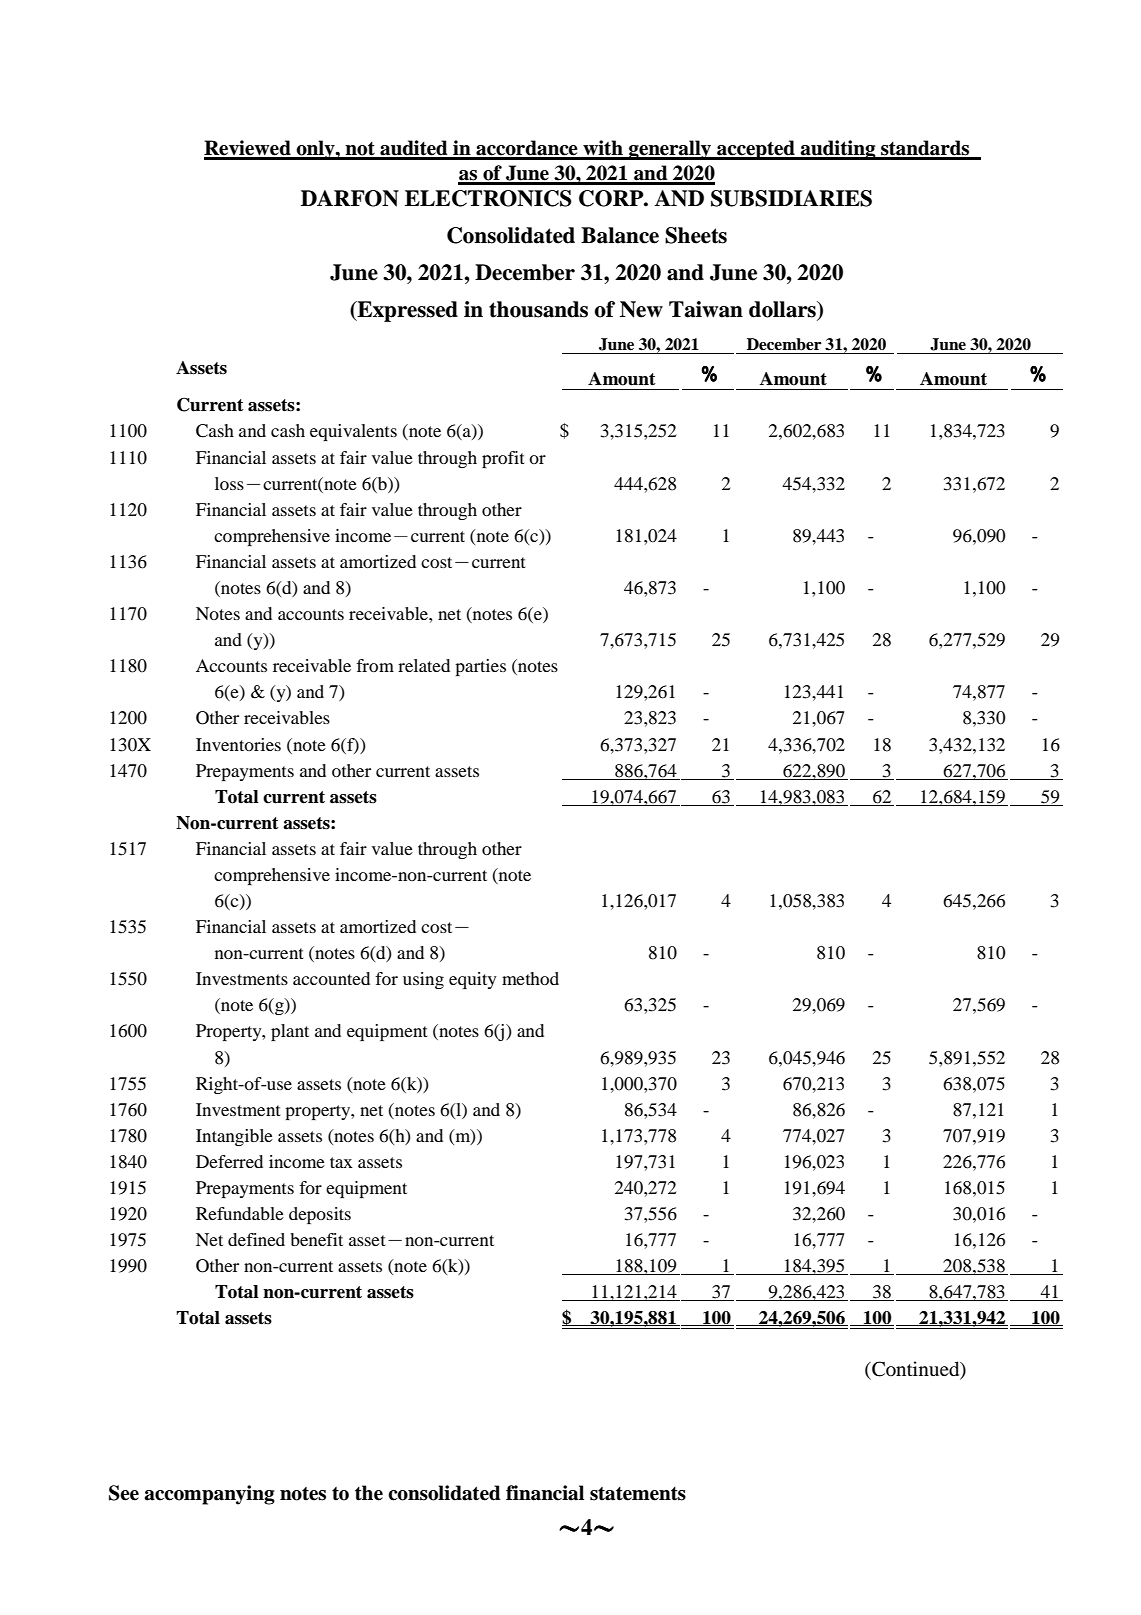 This screenshot has height=1615, width=1141. Describe the element at coordinates (290, 1032) in the screenshot. I see `plant` at that location.
